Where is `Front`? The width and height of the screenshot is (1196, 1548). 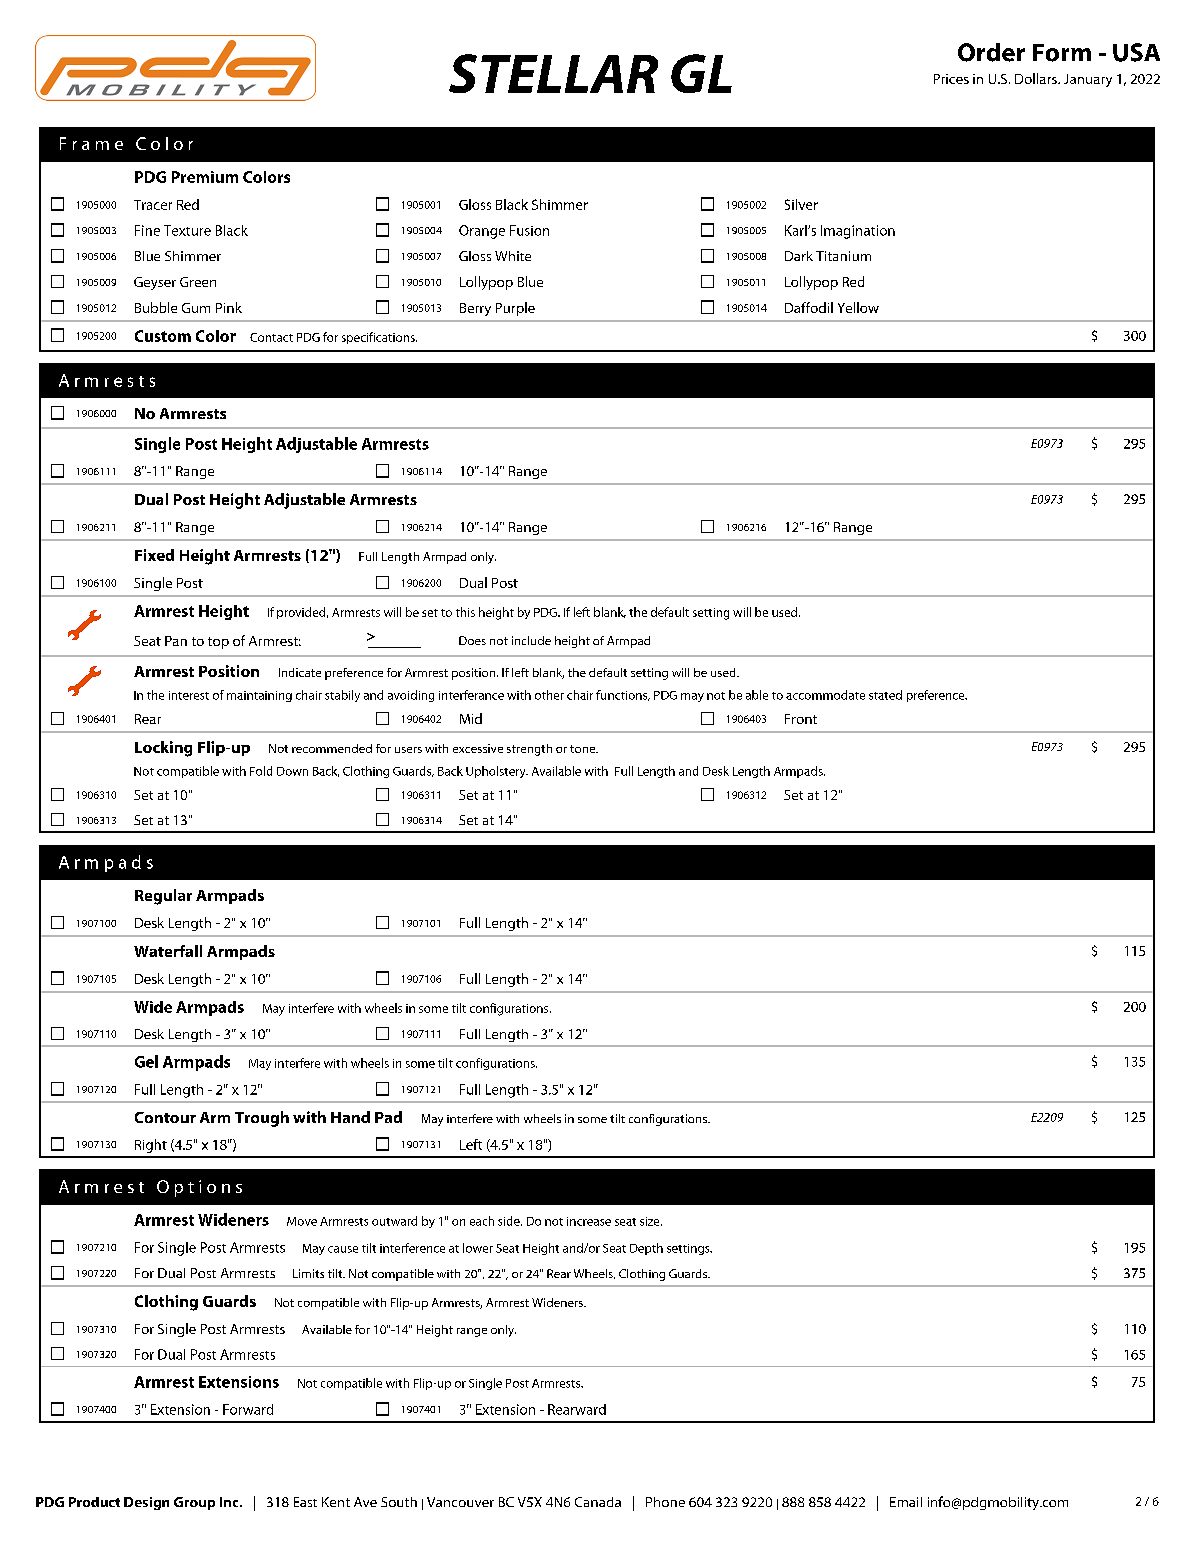
Front is located at coordinates (801, 719).
